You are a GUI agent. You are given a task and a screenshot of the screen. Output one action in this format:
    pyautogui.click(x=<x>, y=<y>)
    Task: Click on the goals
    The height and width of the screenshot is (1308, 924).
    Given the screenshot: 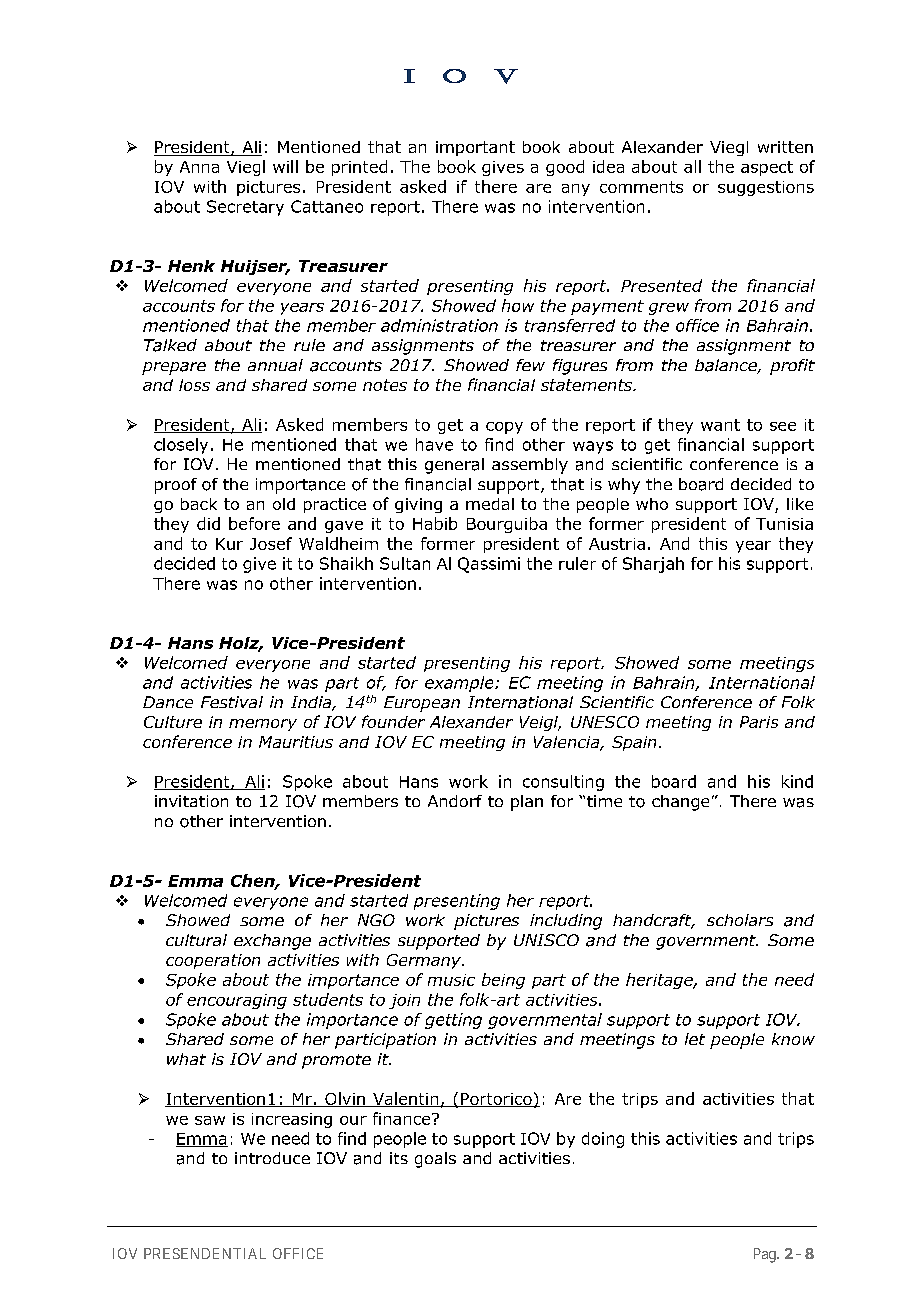 What is the action you would take?
    pyautogui.click(x=435, y=1160)
